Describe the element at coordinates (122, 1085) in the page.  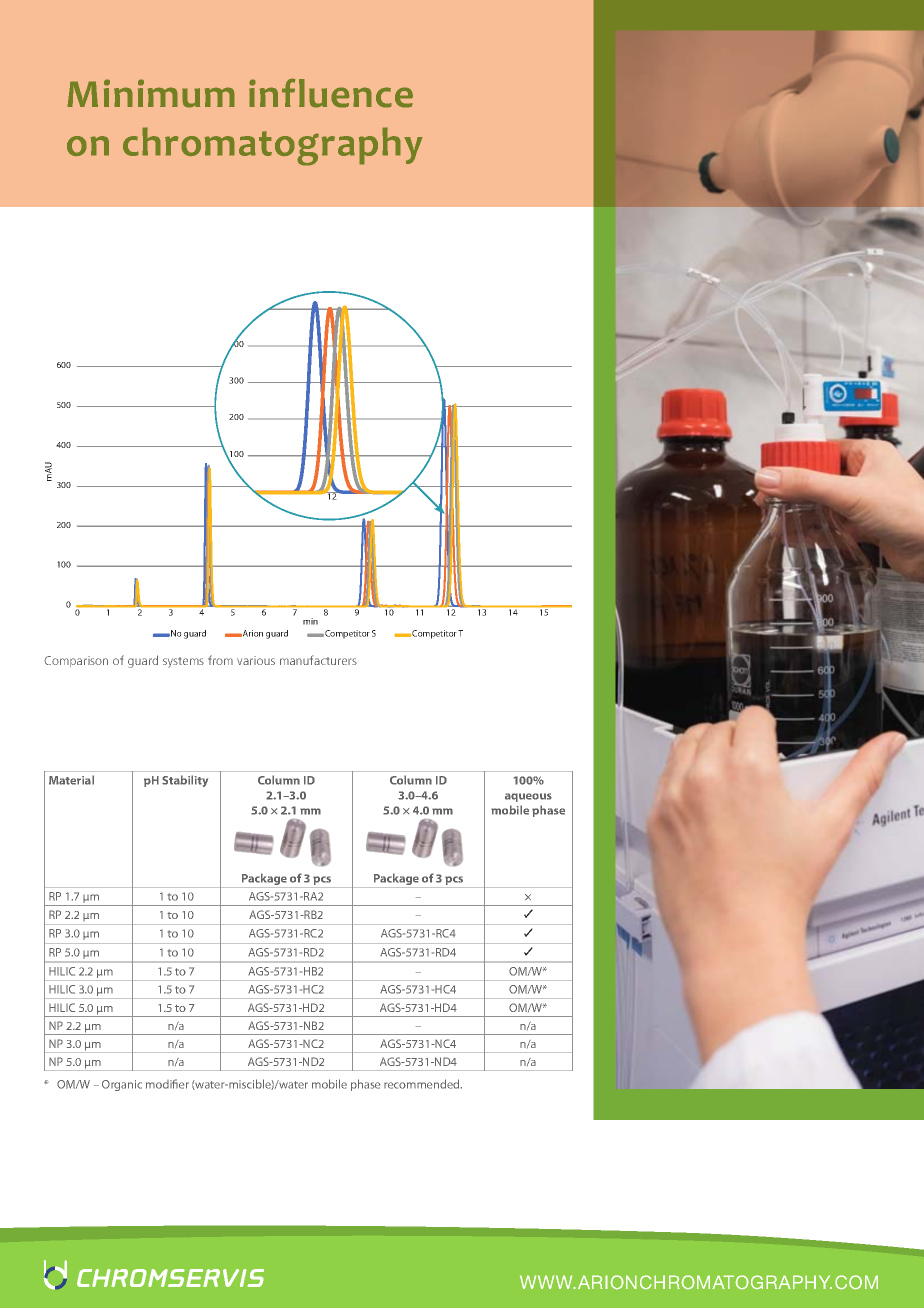
I see `Organic` at that location.
